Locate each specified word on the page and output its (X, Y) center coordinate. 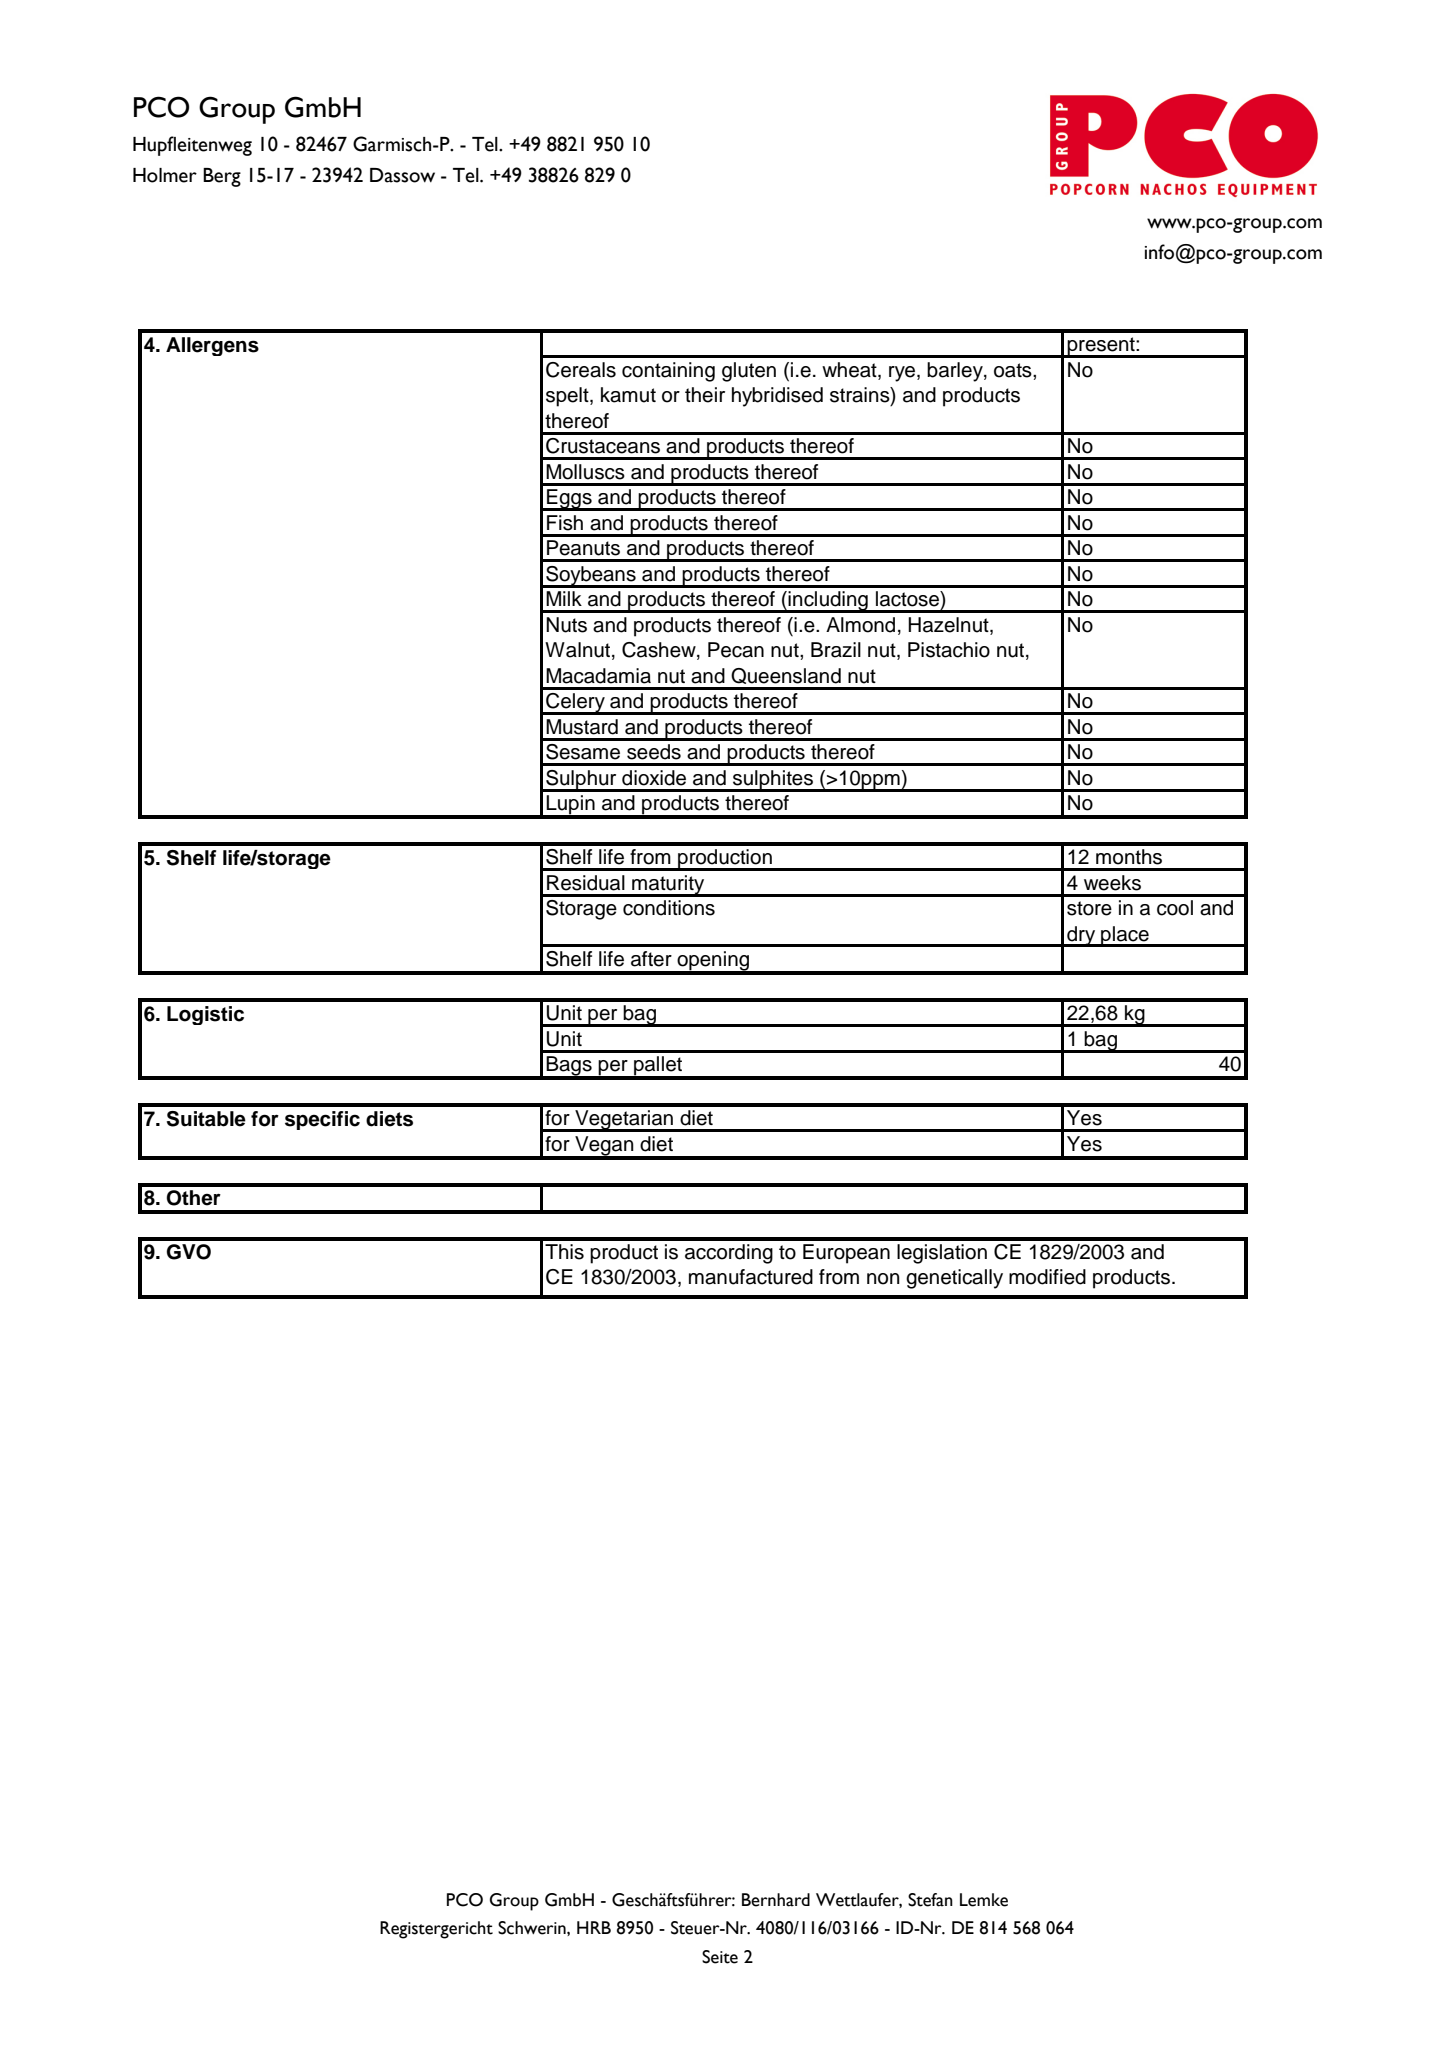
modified (1047, 1277)
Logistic (205, 1015)
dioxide (654, 778)
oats (1014, 370)
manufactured (751, 1277)
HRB (594, 1927)
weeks (1112, 883)
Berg (222, 177)
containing (668, 372)
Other (194, 1198)
